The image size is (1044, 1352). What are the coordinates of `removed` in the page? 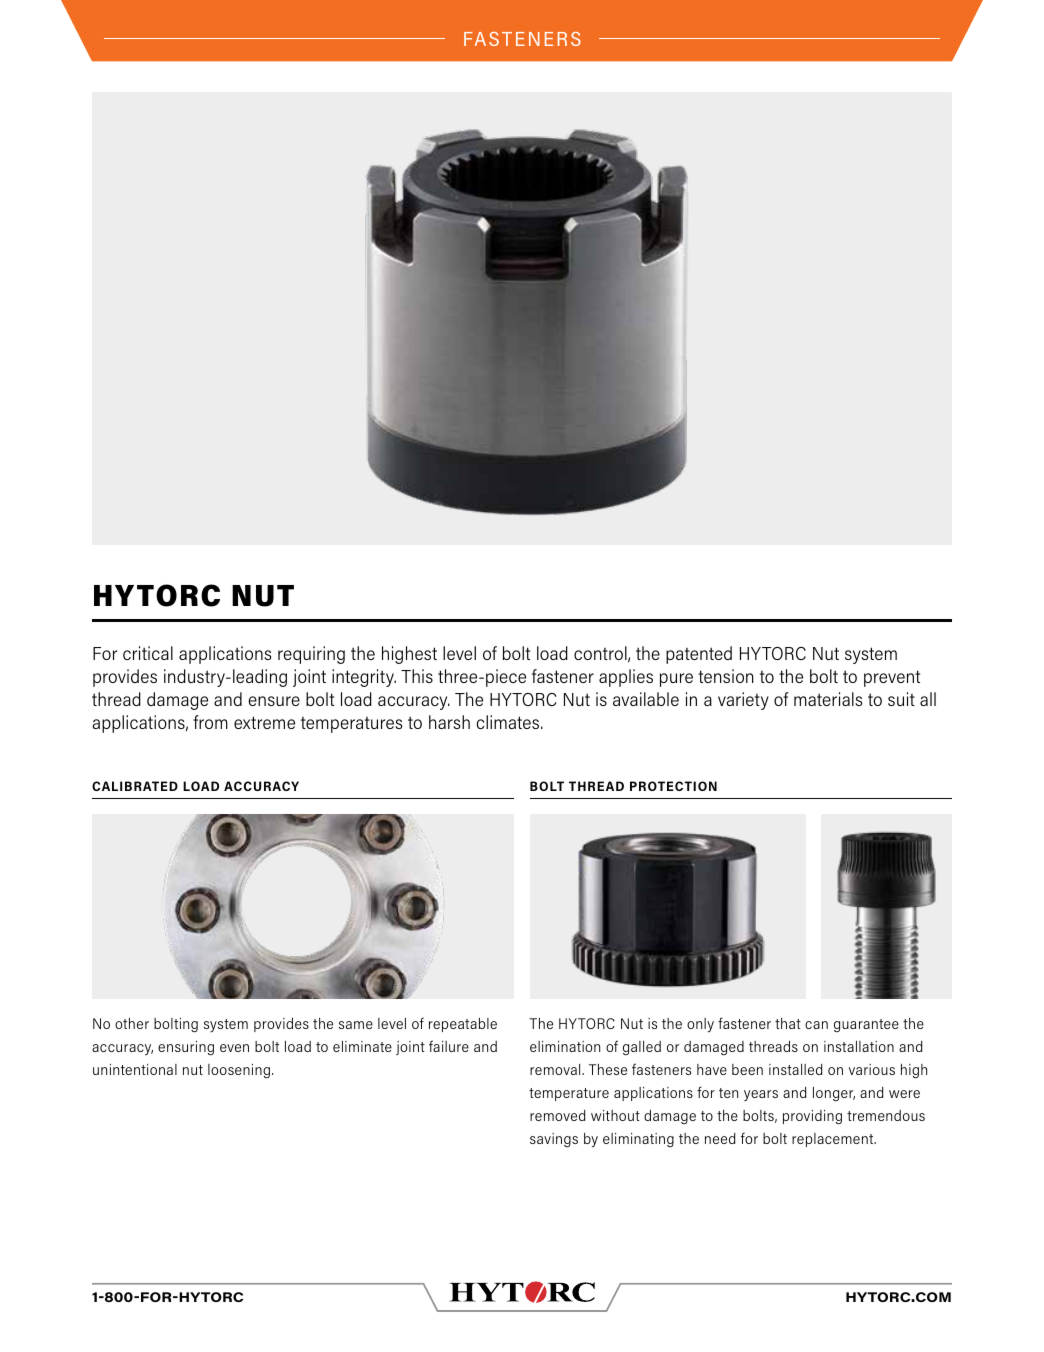 It's located at (558, 1115).
